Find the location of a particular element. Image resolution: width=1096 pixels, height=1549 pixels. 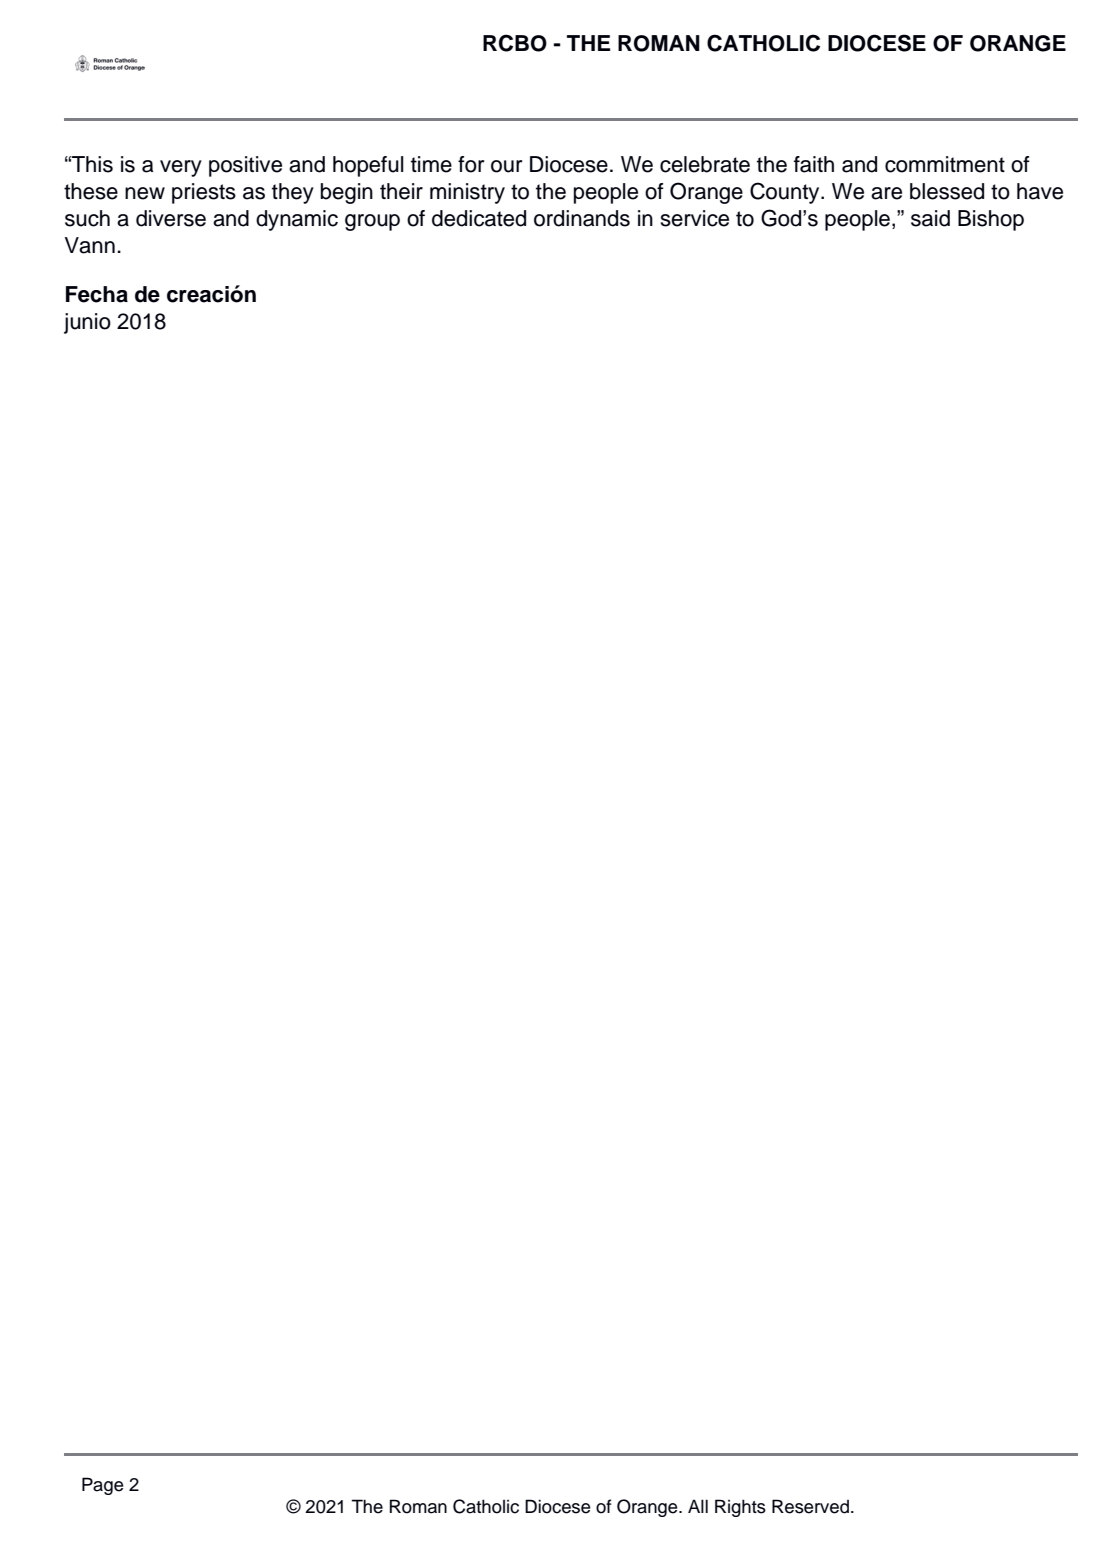

service is located at coordinates (695, 218).
